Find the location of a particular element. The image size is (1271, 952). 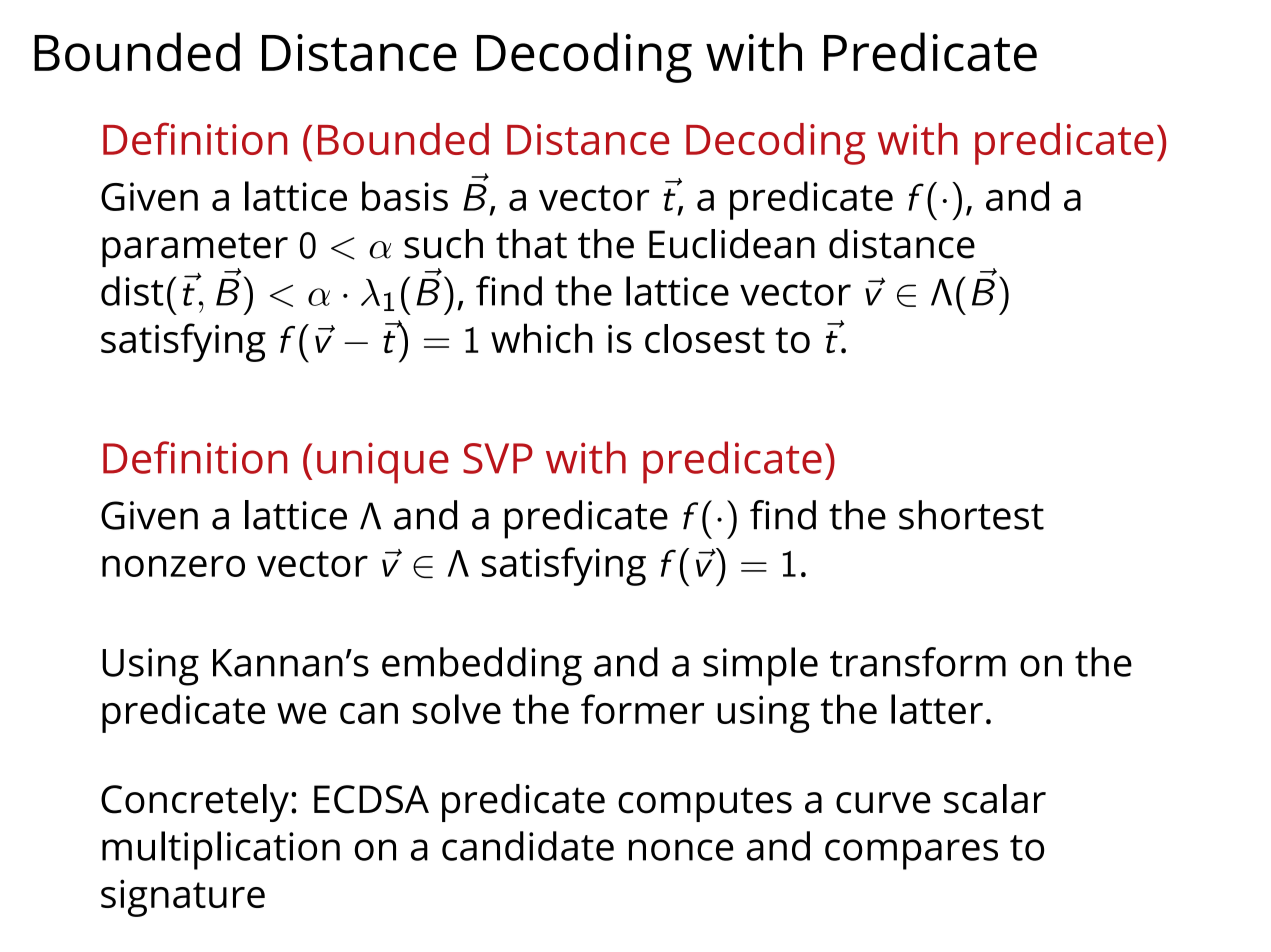

Euclidean is located at coordinates (732, 244).
